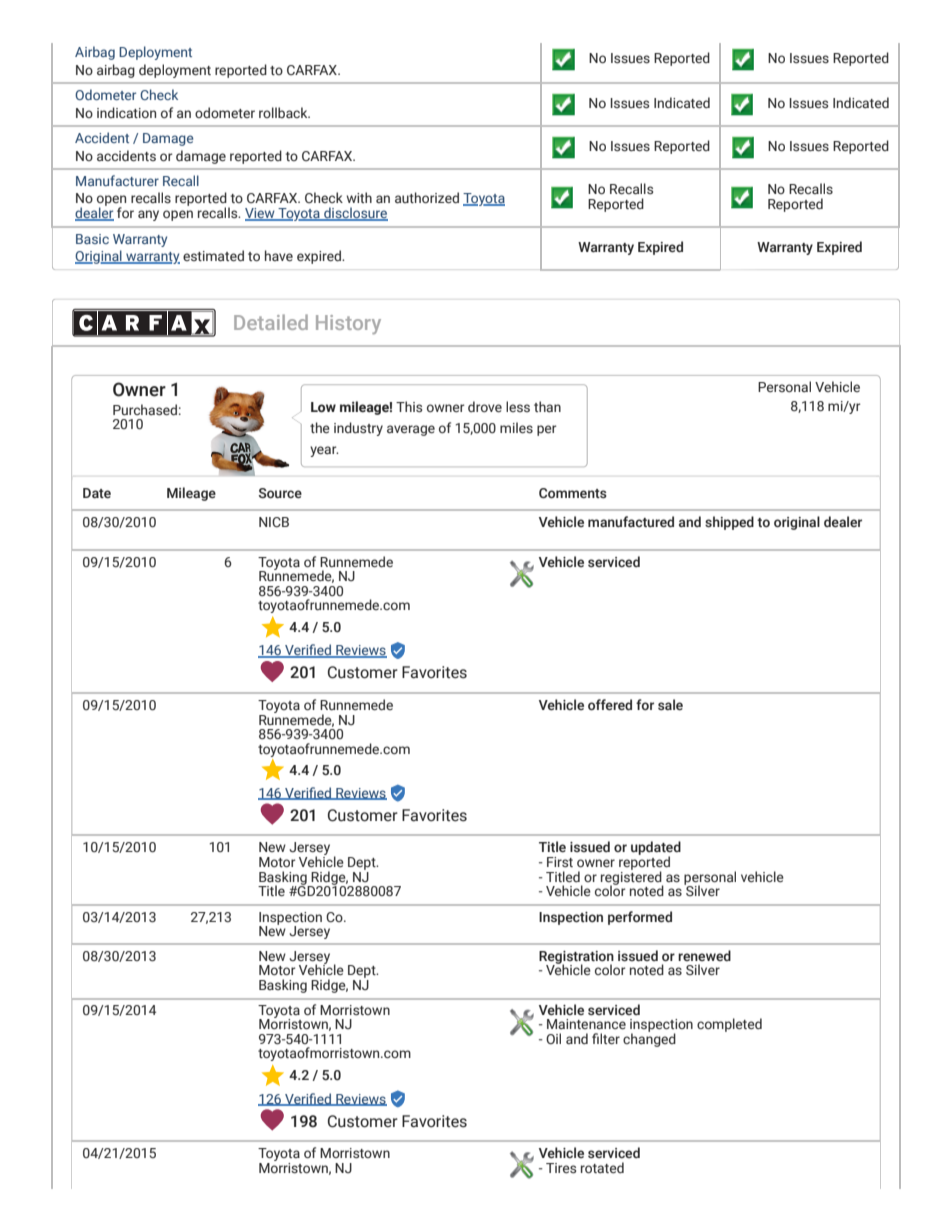 The height and width of the document is (1232, 952). Describe the element at coordinates (280, 493) in the document. I see `Source` at that location.
